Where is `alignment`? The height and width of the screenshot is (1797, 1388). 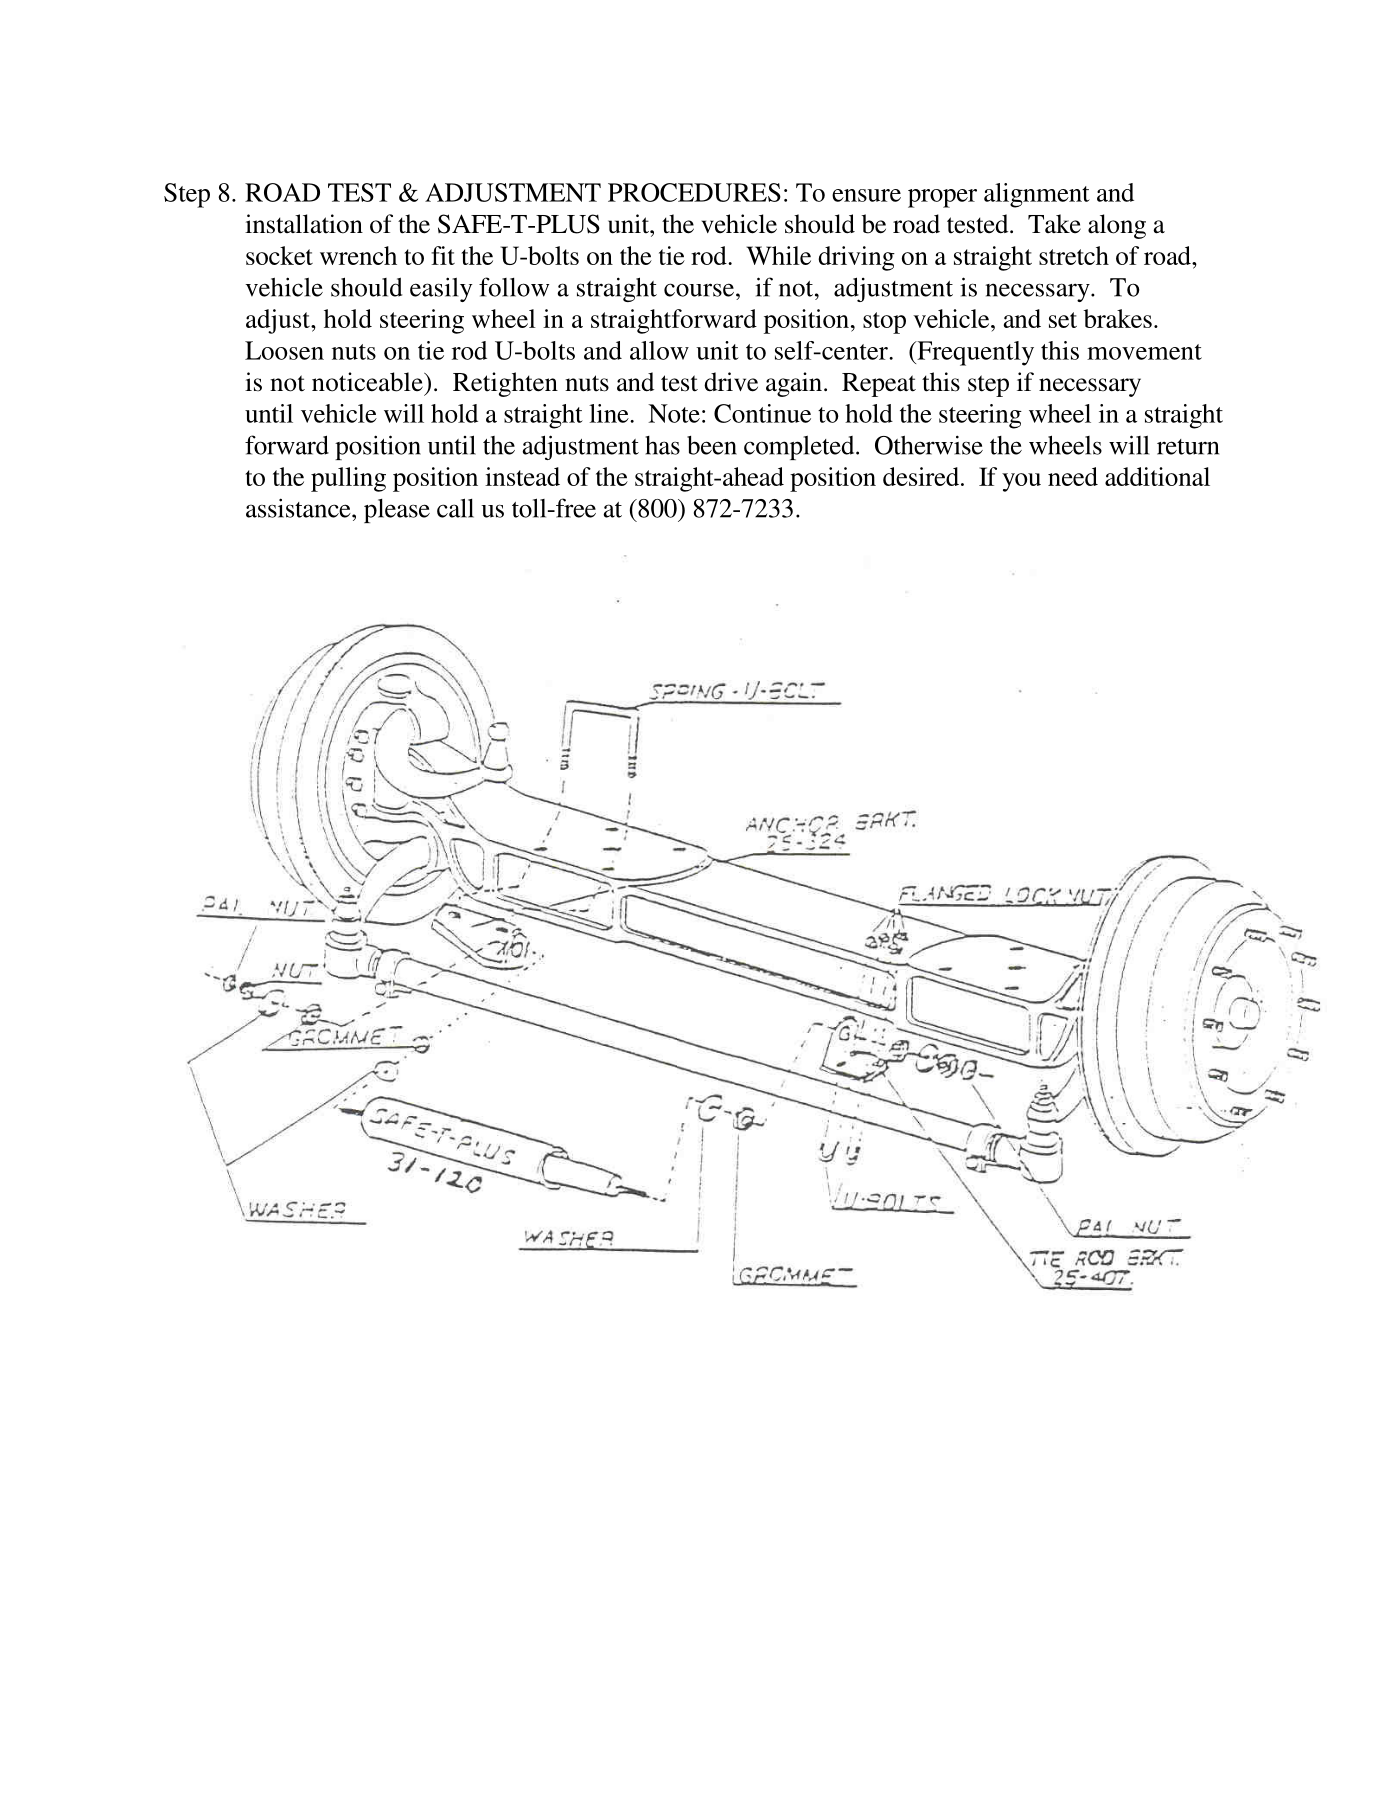 alignment is located at coordinates (1037, 195).
